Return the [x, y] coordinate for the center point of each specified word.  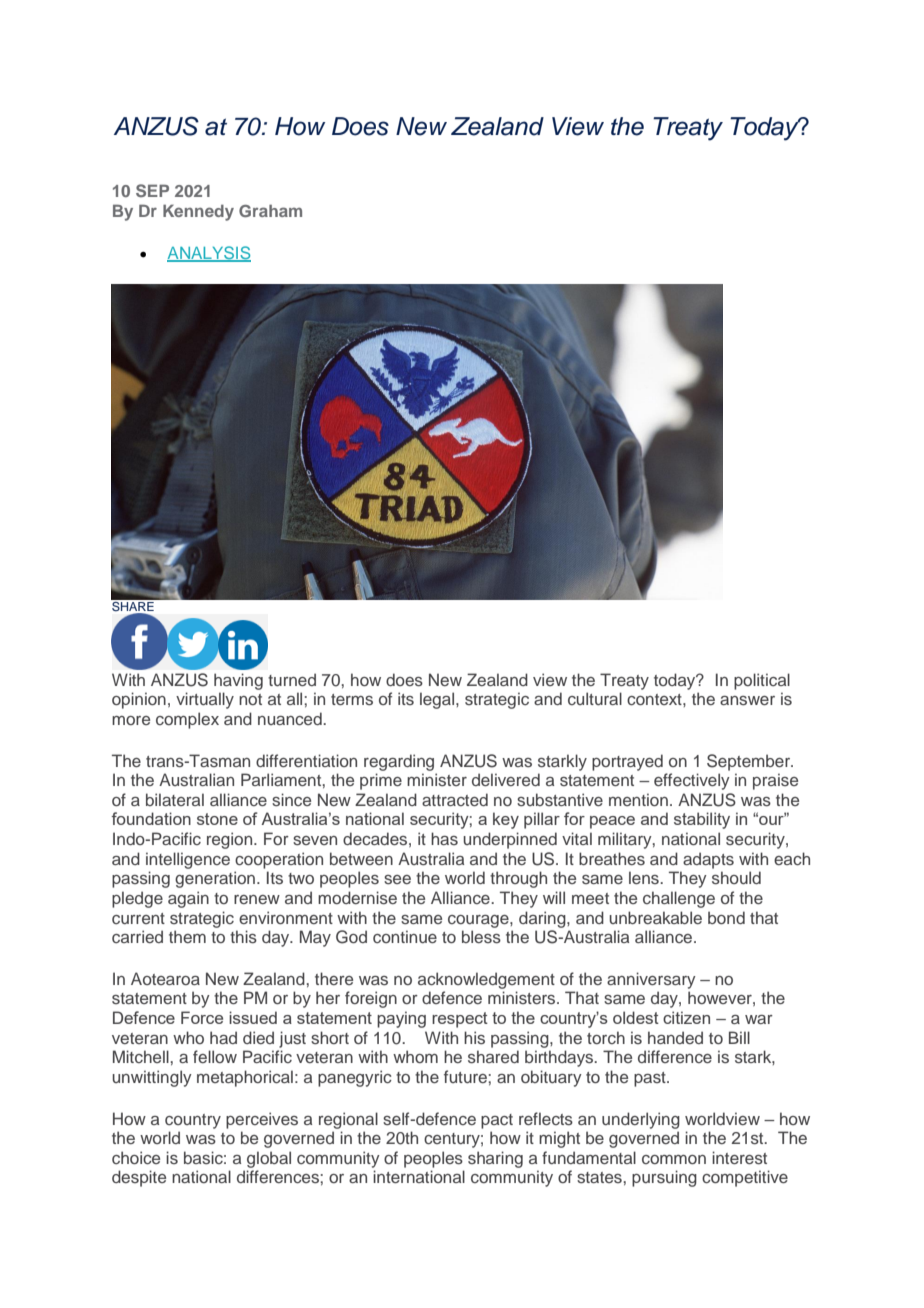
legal [438, 700]
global [269, 1159]
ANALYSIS [209, 253]
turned [292, 679]
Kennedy [198, 212]
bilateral [175, 799]
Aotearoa [165, 978]
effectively [692, 781]
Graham [270, 210]
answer [747, 700]
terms [352, 699]
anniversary [651, 980]
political [762, 681]
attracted [455, 799]
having [238, 681]
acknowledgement [486, 980]
